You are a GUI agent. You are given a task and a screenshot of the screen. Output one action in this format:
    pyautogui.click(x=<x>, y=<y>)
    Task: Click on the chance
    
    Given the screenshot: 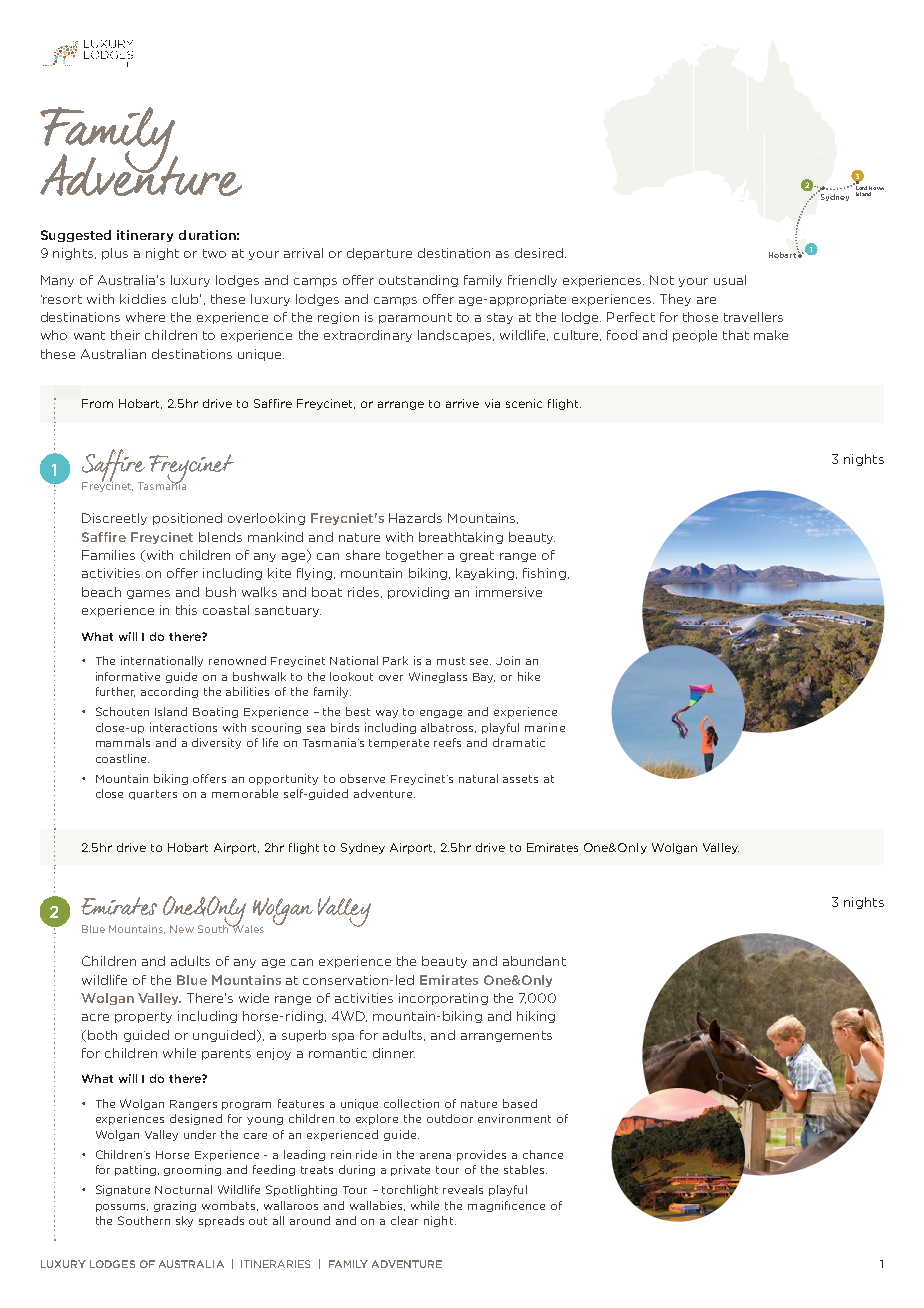 What is the action you would take?
    pyautogui.click(x=543, y=1154)
